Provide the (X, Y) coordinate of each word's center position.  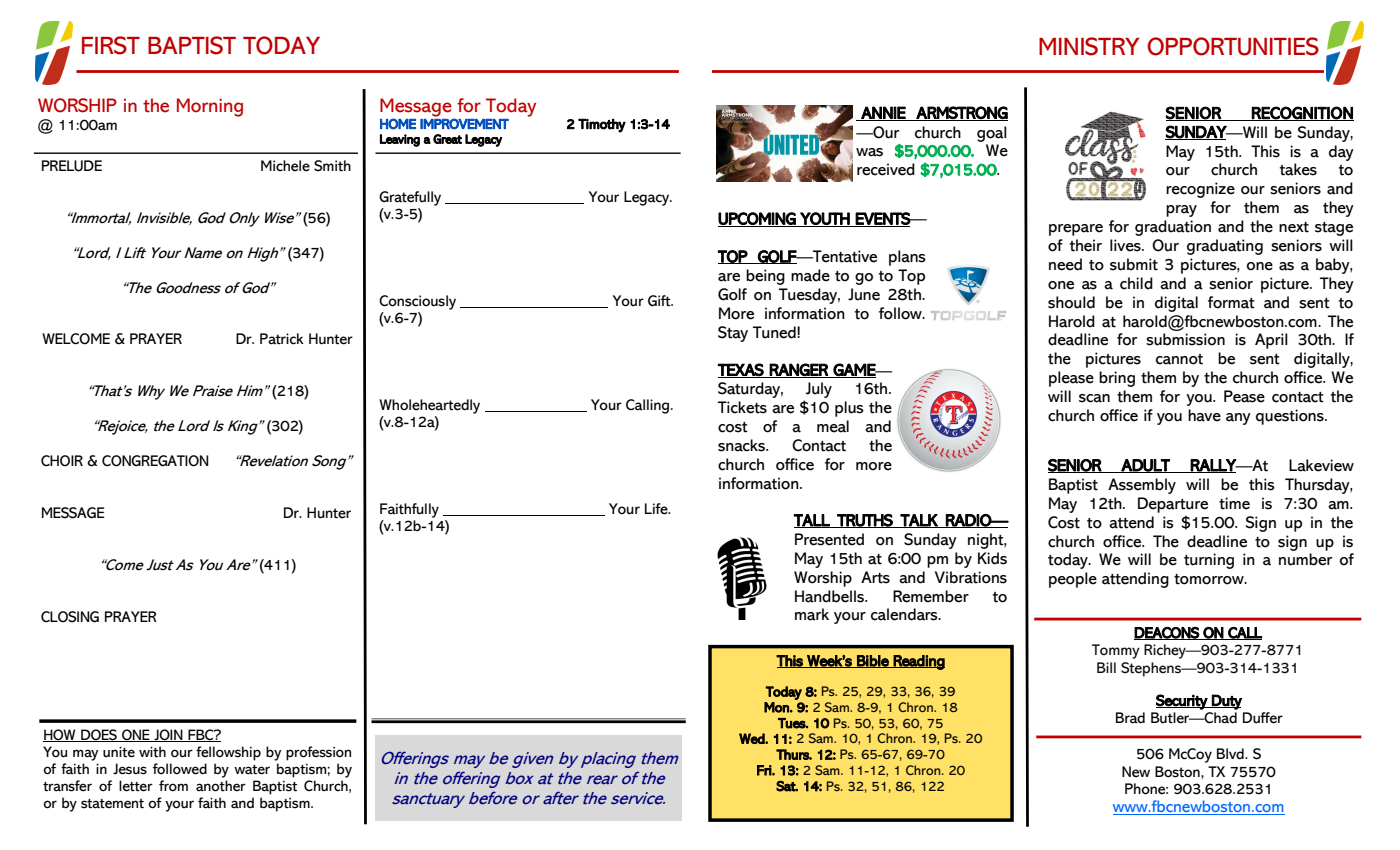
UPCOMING (758, 219)
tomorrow (1210, 579)
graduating (1225, 247)
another (221, 786)
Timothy (602, 125)
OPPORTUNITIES (1233, 46)
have (1204, 415)
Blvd (1231, 754)
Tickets (742, 407)
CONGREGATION (155, 461)
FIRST (111, 45)
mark (812, 614)
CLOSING (70, 617)
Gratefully (410, 198)
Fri (765, 770)
